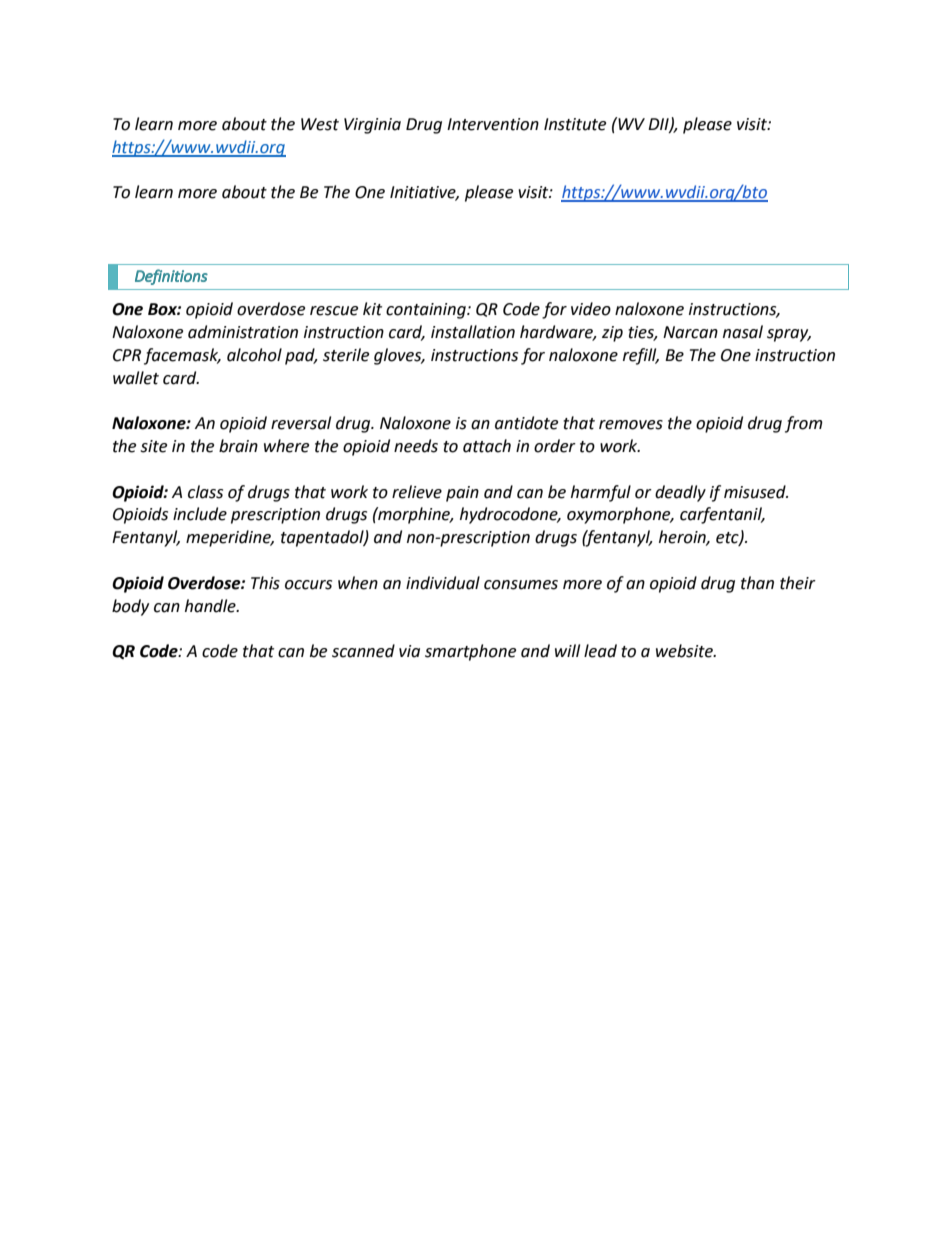 The width and height of the document is (952, 1233). I want to click on class, so click(205, 492).
